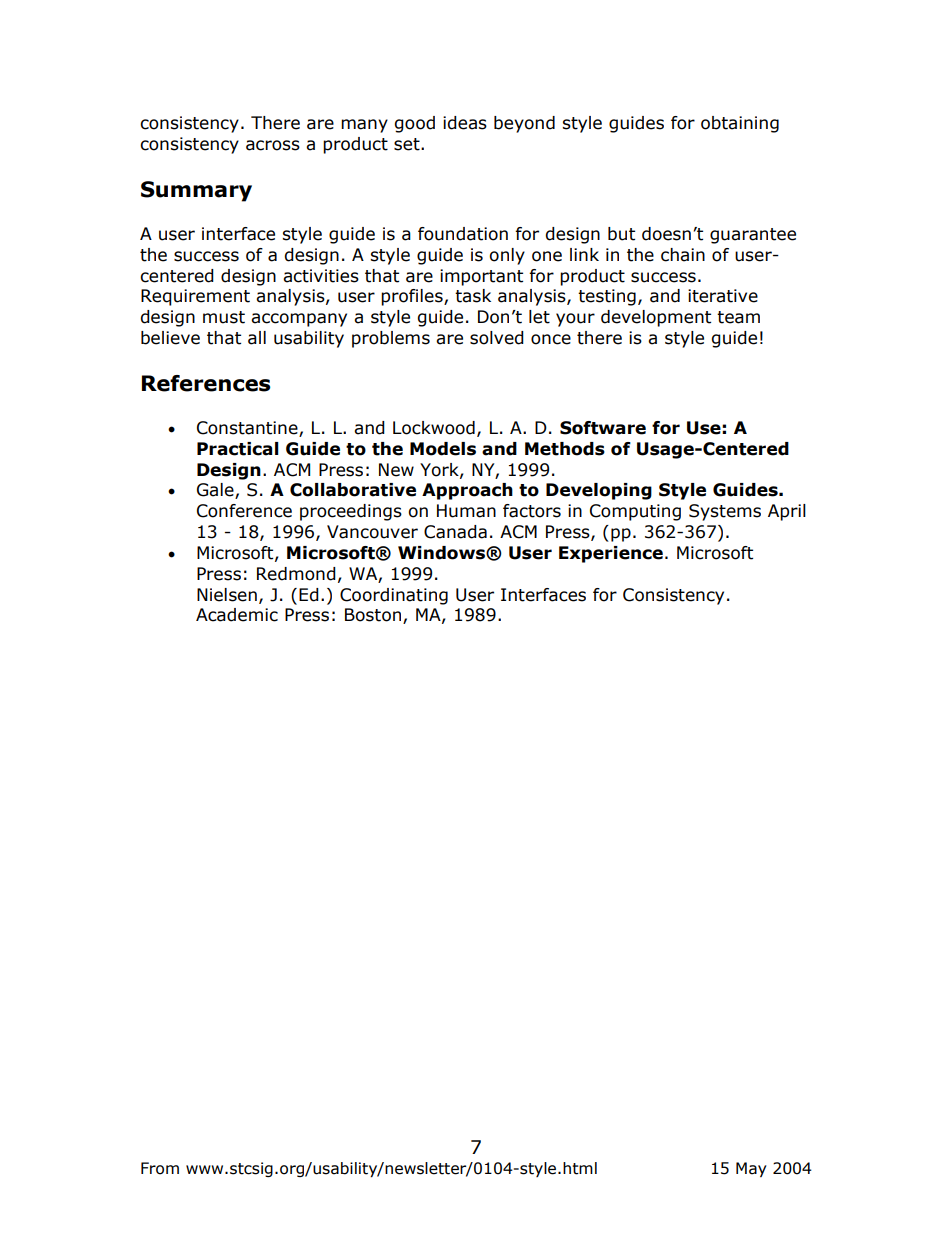 This document has height=1233, width=952. What do you see at coordinates (751, 1169) in the document?
I see `May` at bounding box center [751, 1169].
